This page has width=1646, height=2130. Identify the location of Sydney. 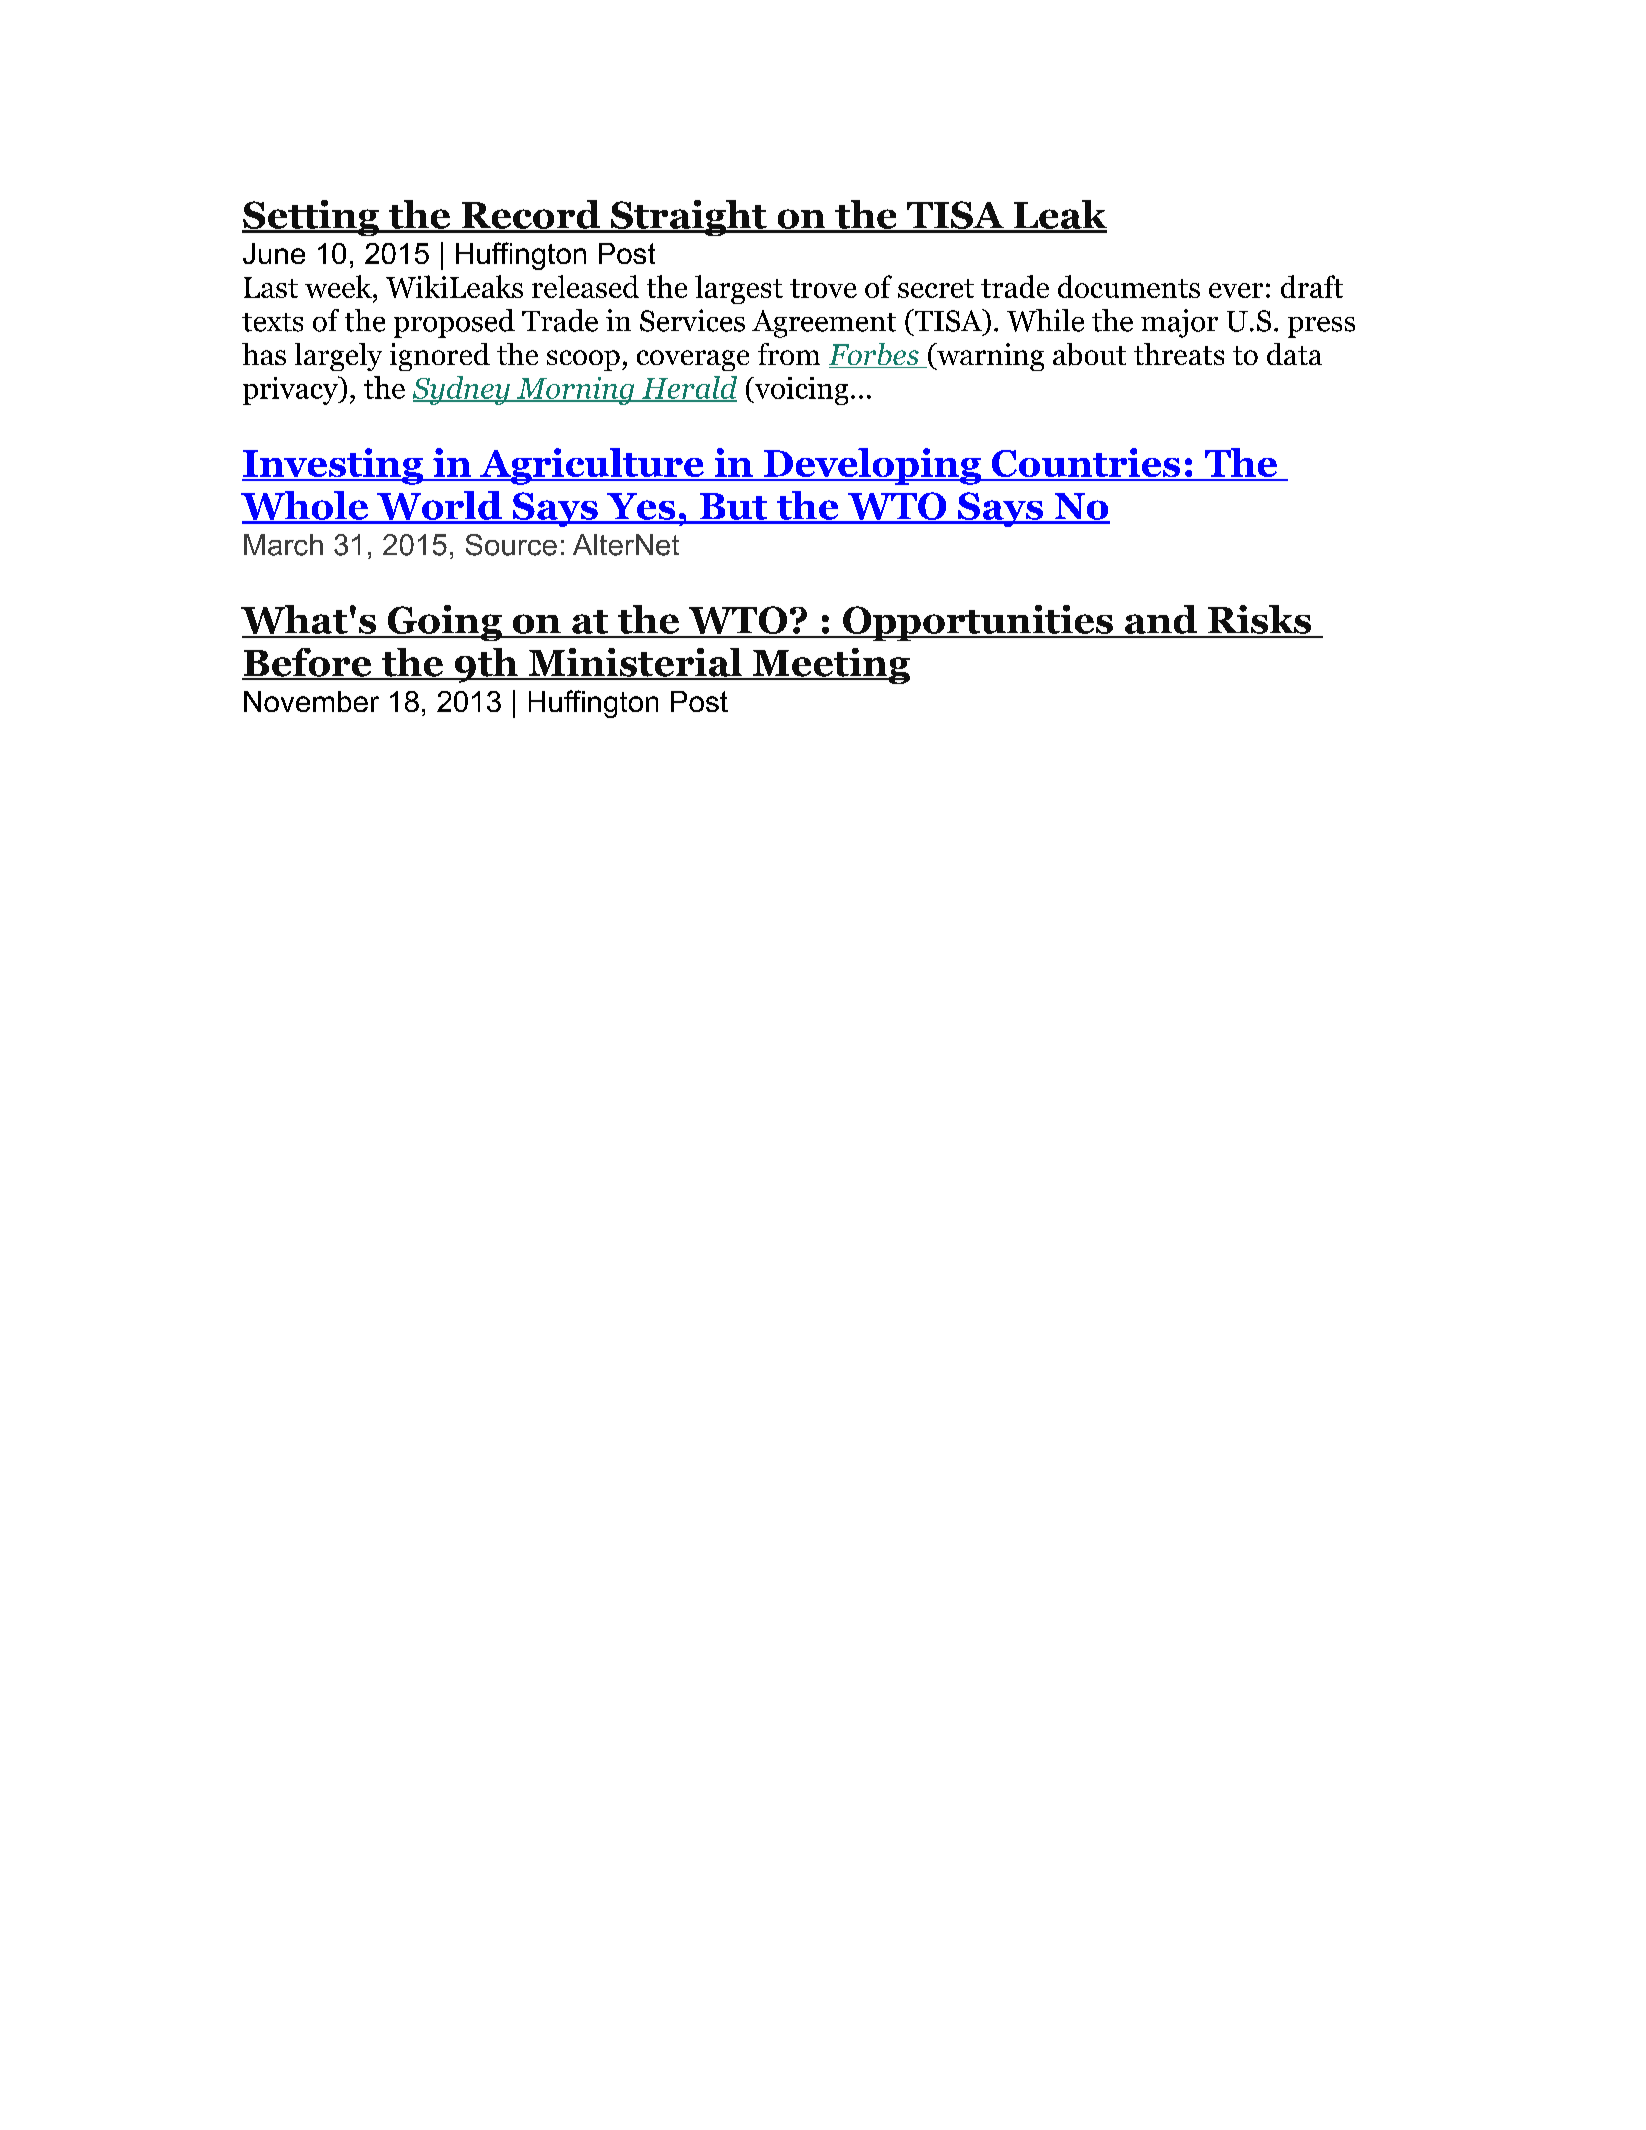
(462, 390).
